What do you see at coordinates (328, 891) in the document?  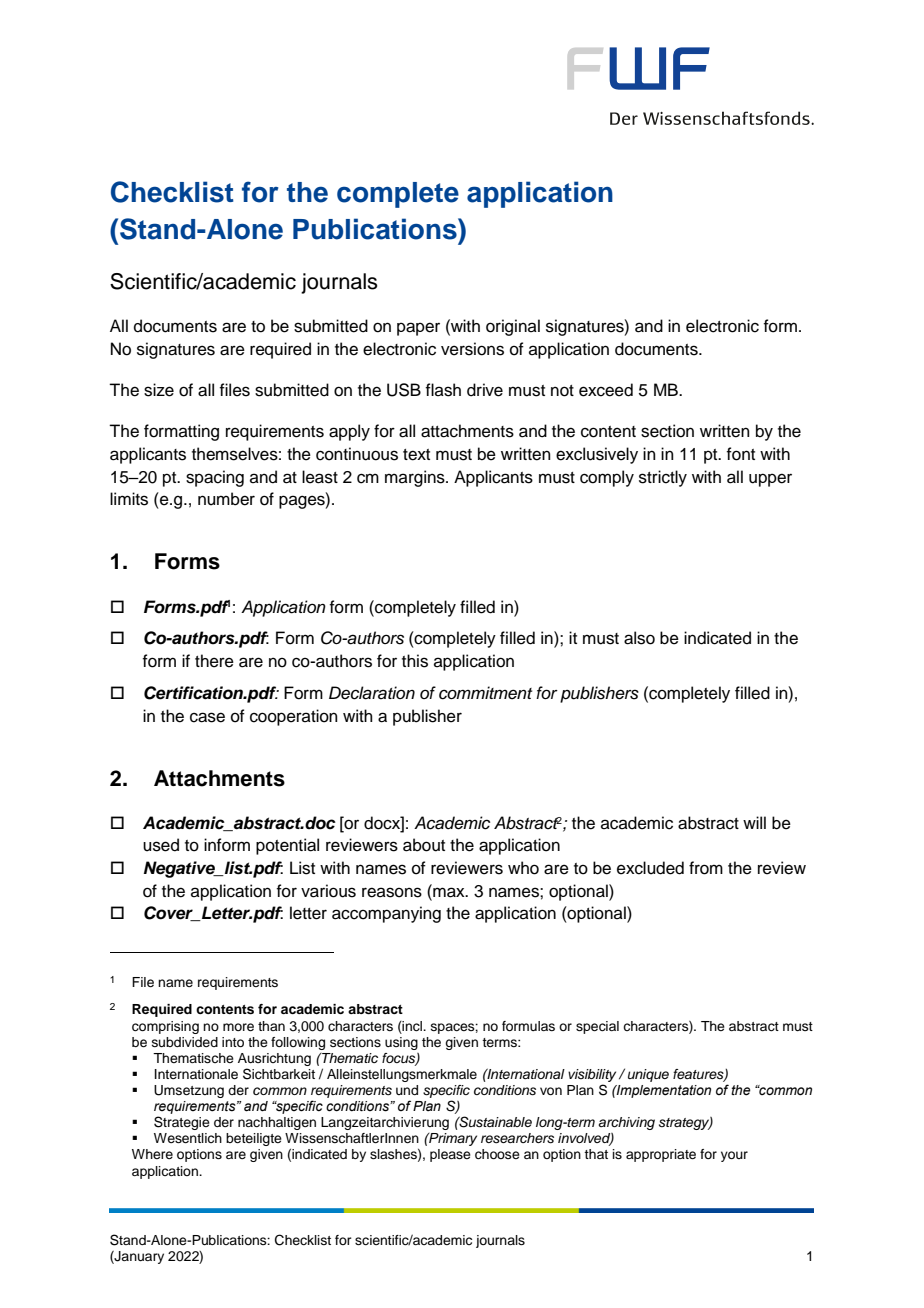 I see `various` at bounding box center [328, 891].
